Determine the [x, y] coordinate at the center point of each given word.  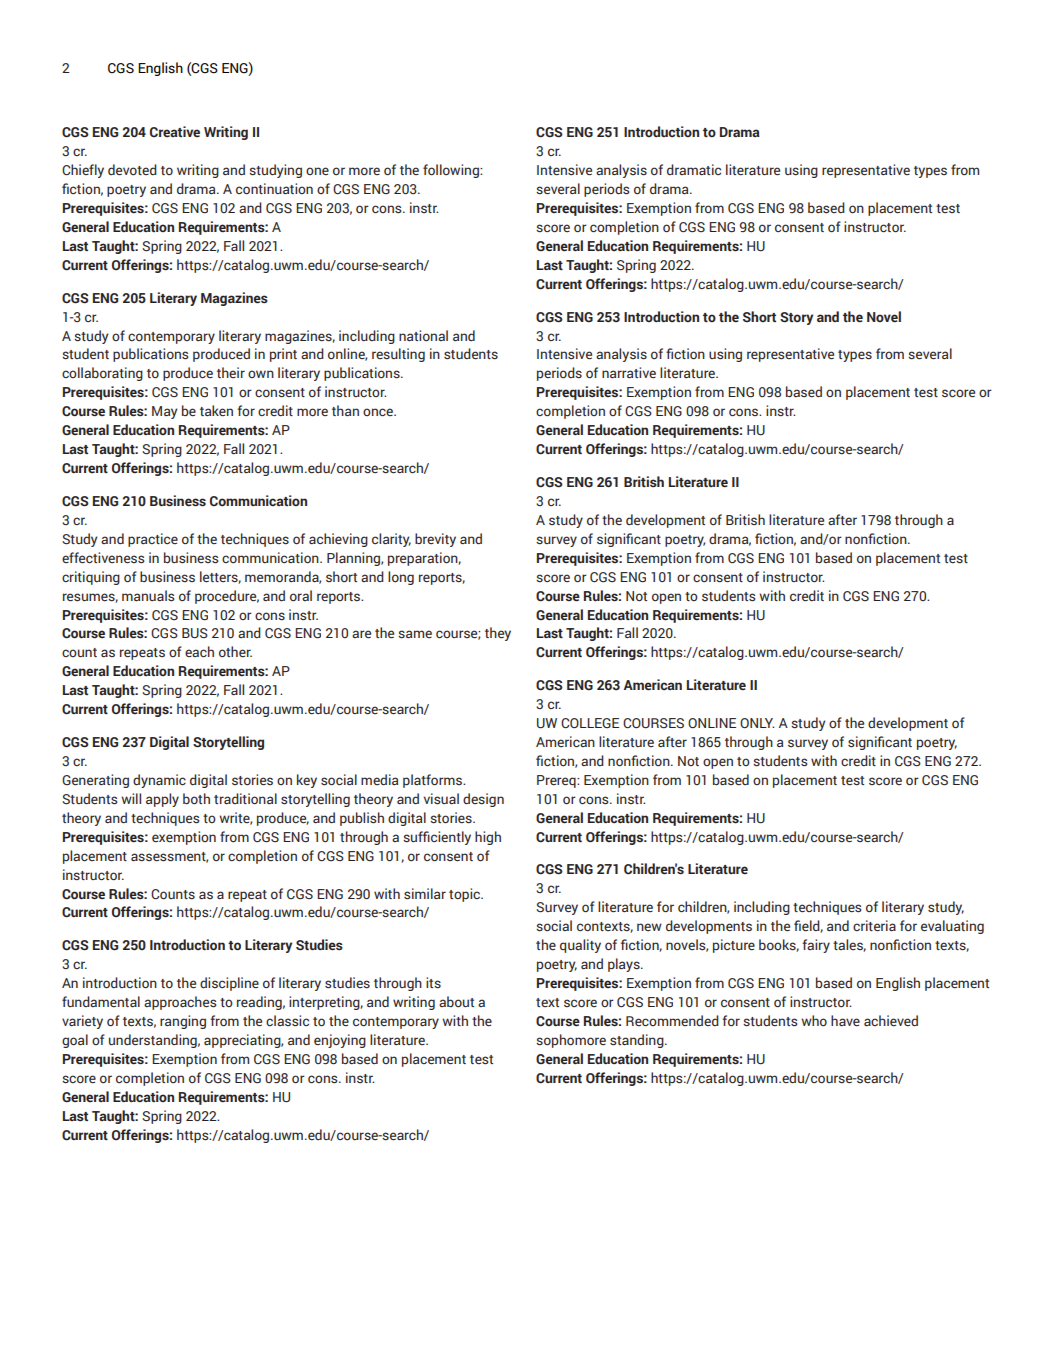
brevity [435, 540]
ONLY [757, 723]
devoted [132, 170]
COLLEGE [590, 723]
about [456, 1001]
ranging [183, 1022]
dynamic [159, 781]
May [165, 412]
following [452, 171]
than [345, 410]
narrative [629, 372]
